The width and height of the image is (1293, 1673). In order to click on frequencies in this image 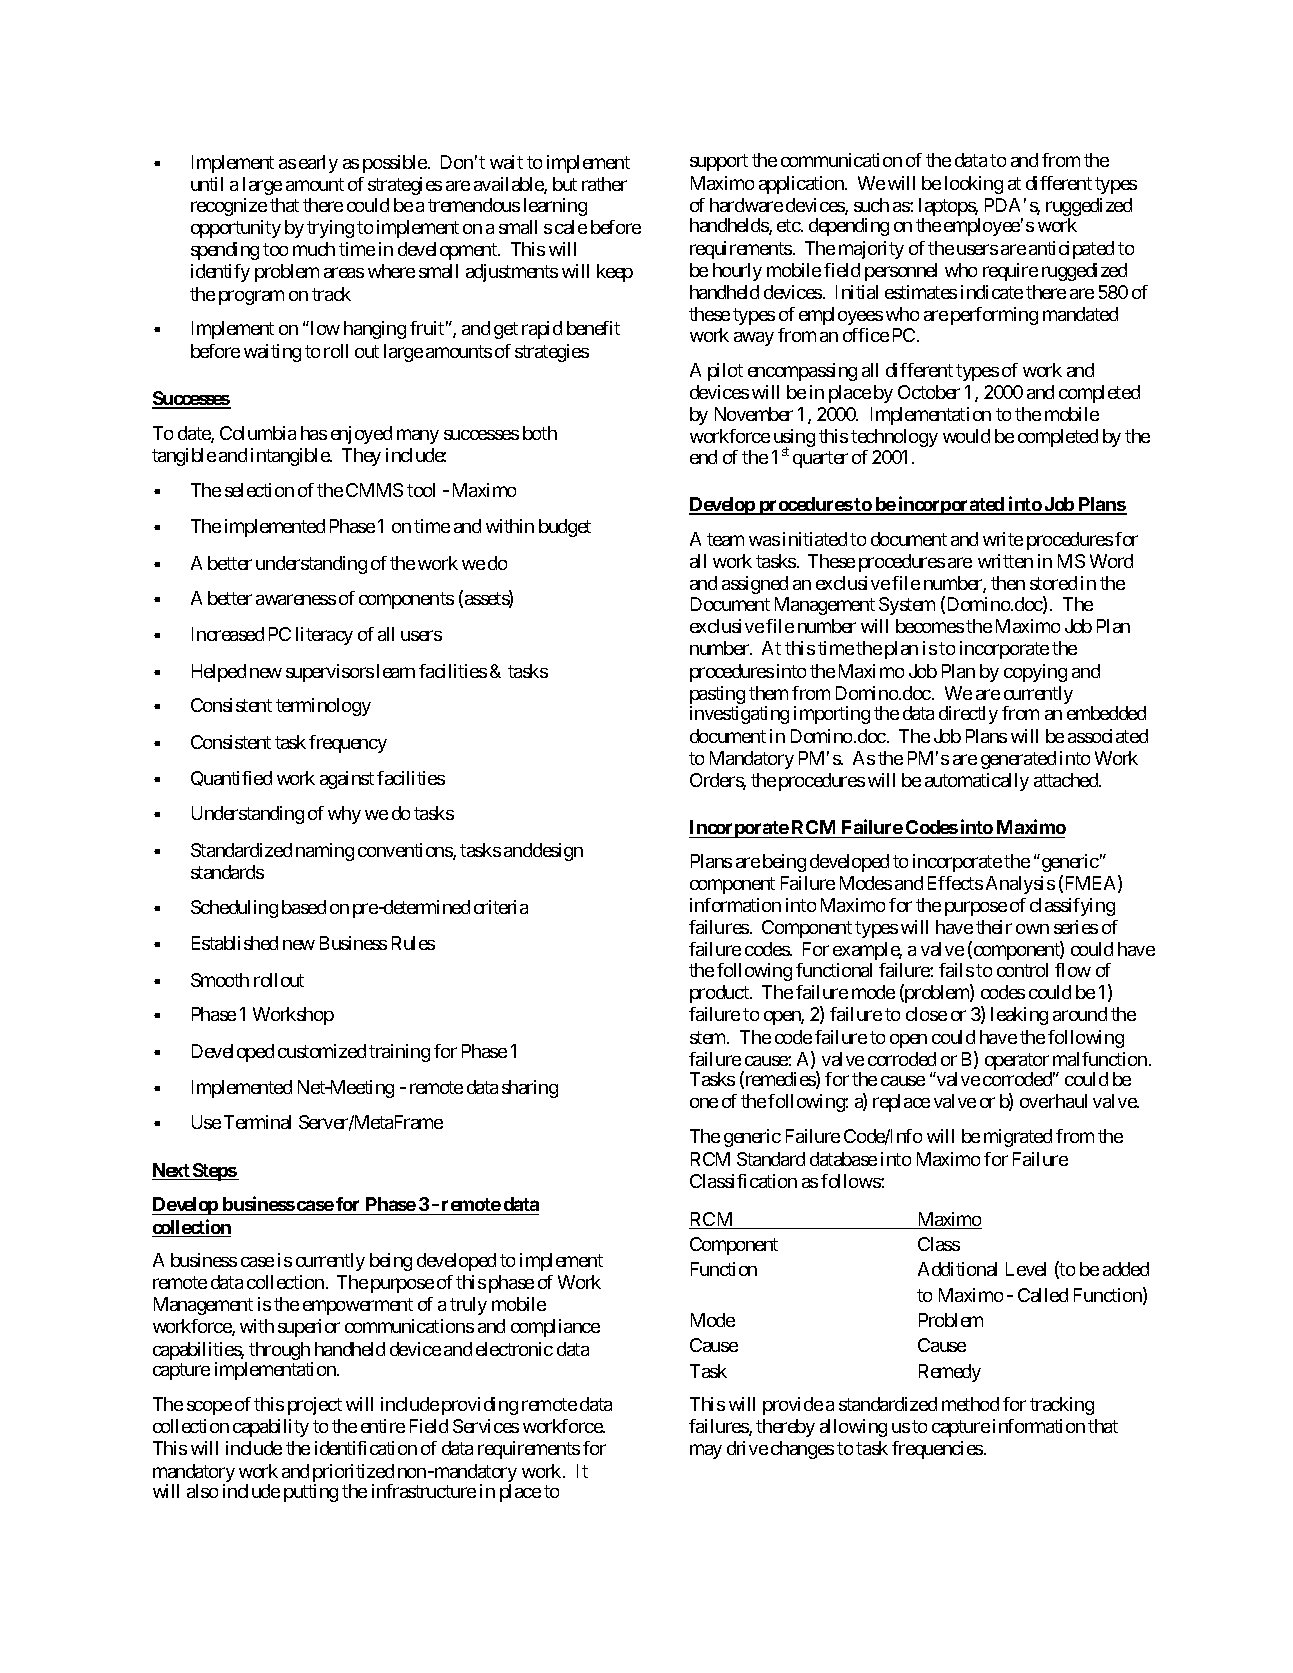, I will do `click(937, 1450)`.
